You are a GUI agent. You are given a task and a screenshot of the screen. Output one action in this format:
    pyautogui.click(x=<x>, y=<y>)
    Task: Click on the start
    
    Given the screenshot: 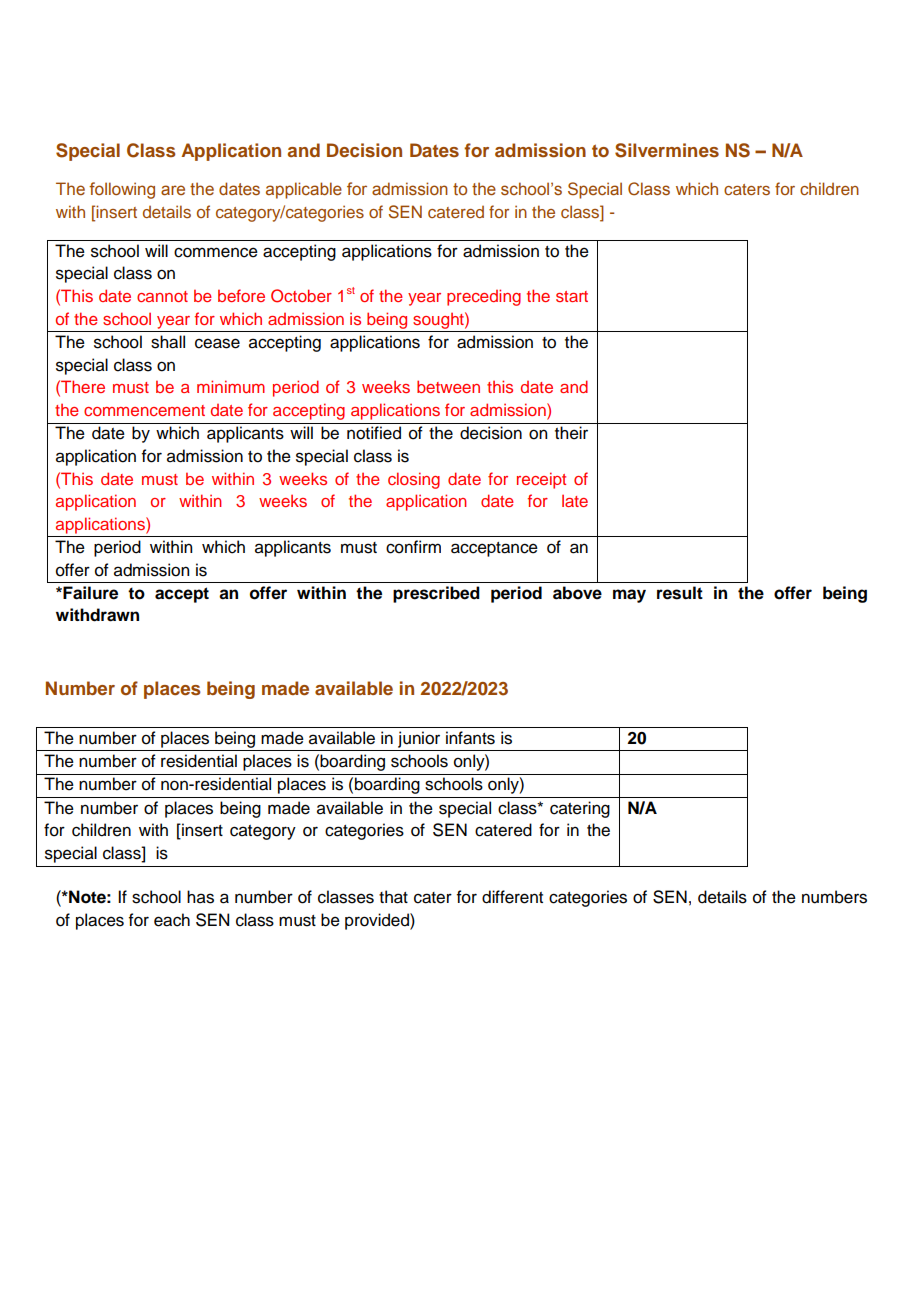 What is the action you would take?
    pyautogui.click(x=572, y=296)
